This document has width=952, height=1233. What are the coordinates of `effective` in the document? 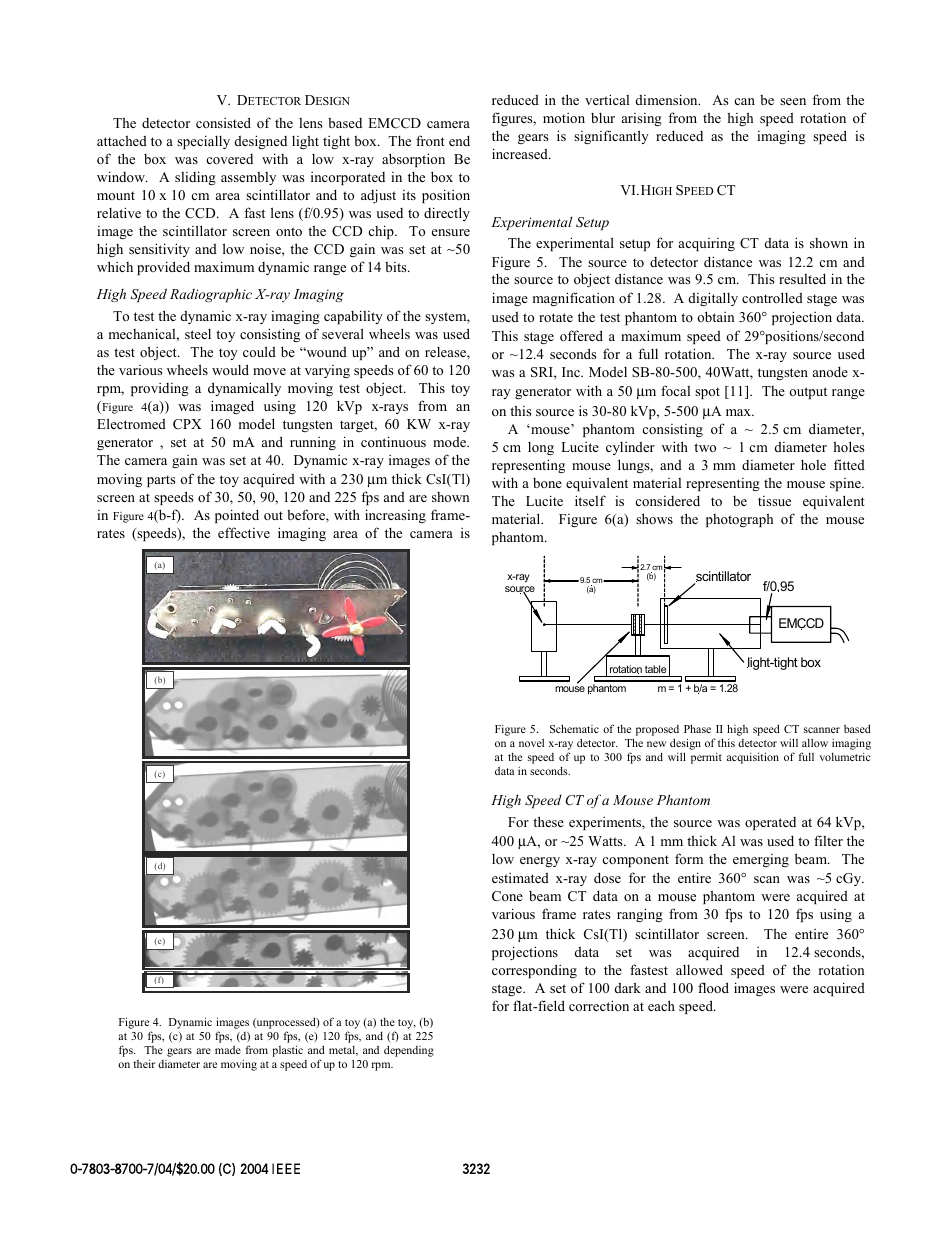 It's located at (244, 532).
